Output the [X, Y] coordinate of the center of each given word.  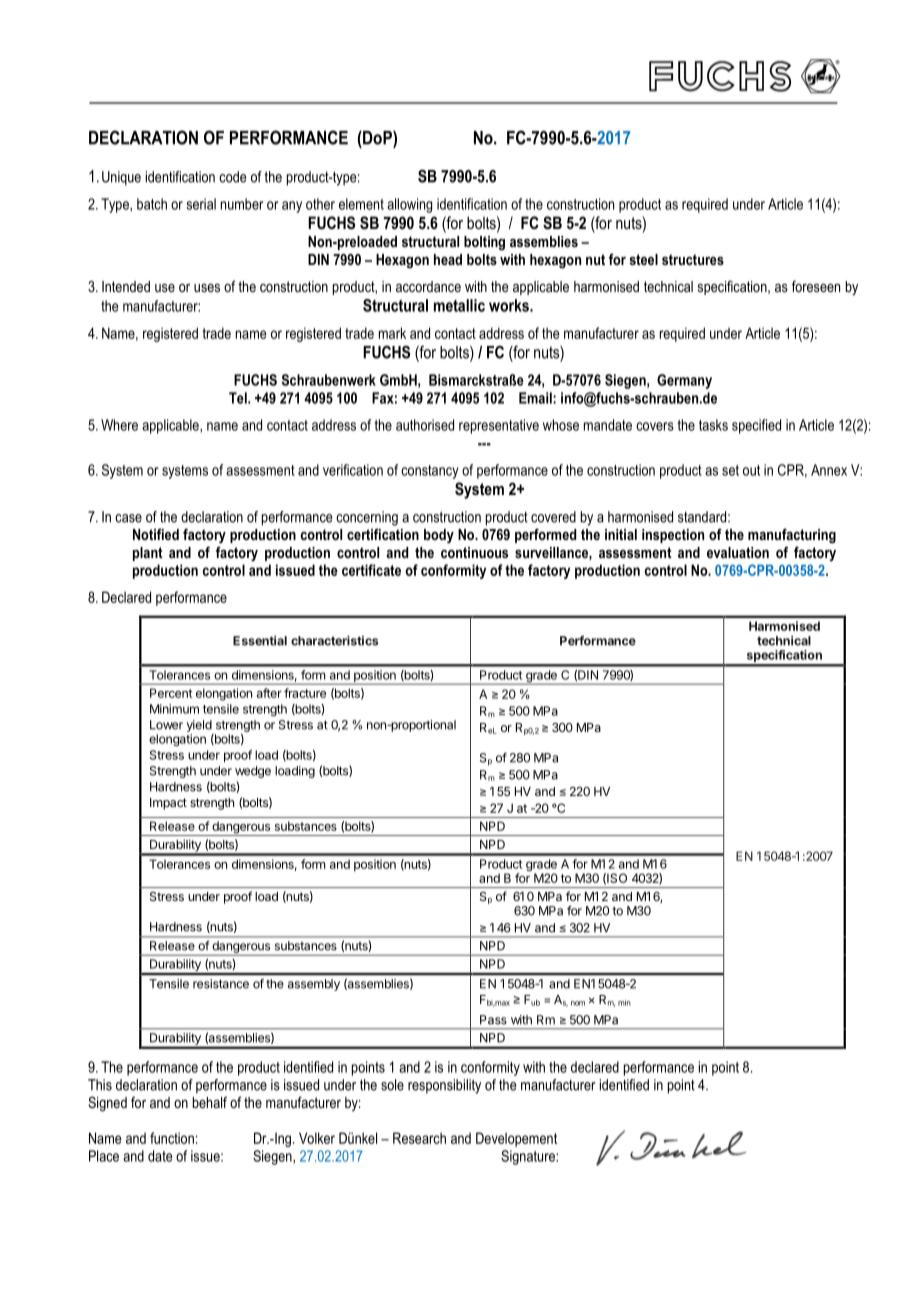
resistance [221, 984]
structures [693, 259]
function [172, 1138]
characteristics [334, 640]
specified [756, 426]
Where [119, 425]
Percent [171, 693]
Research [419, 1138]
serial [201, 204]
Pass [493, 1020]
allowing [409, 205]
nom [578, 1003]
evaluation [738, 552]
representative [499, 426]
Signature [529, 1157]
